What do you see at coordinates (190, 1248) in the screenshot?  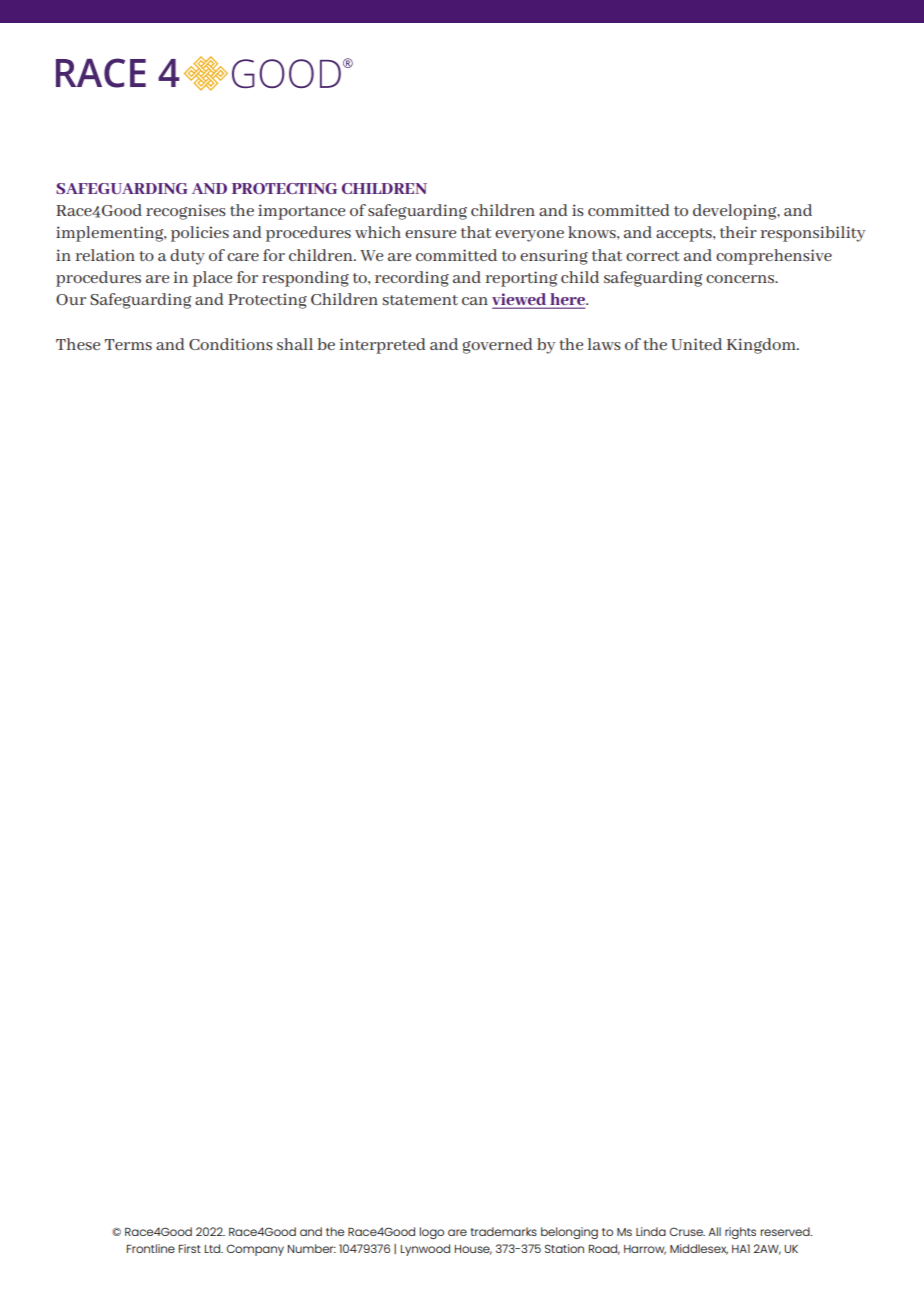 I see `First` at bounding box center [190, 1248].
